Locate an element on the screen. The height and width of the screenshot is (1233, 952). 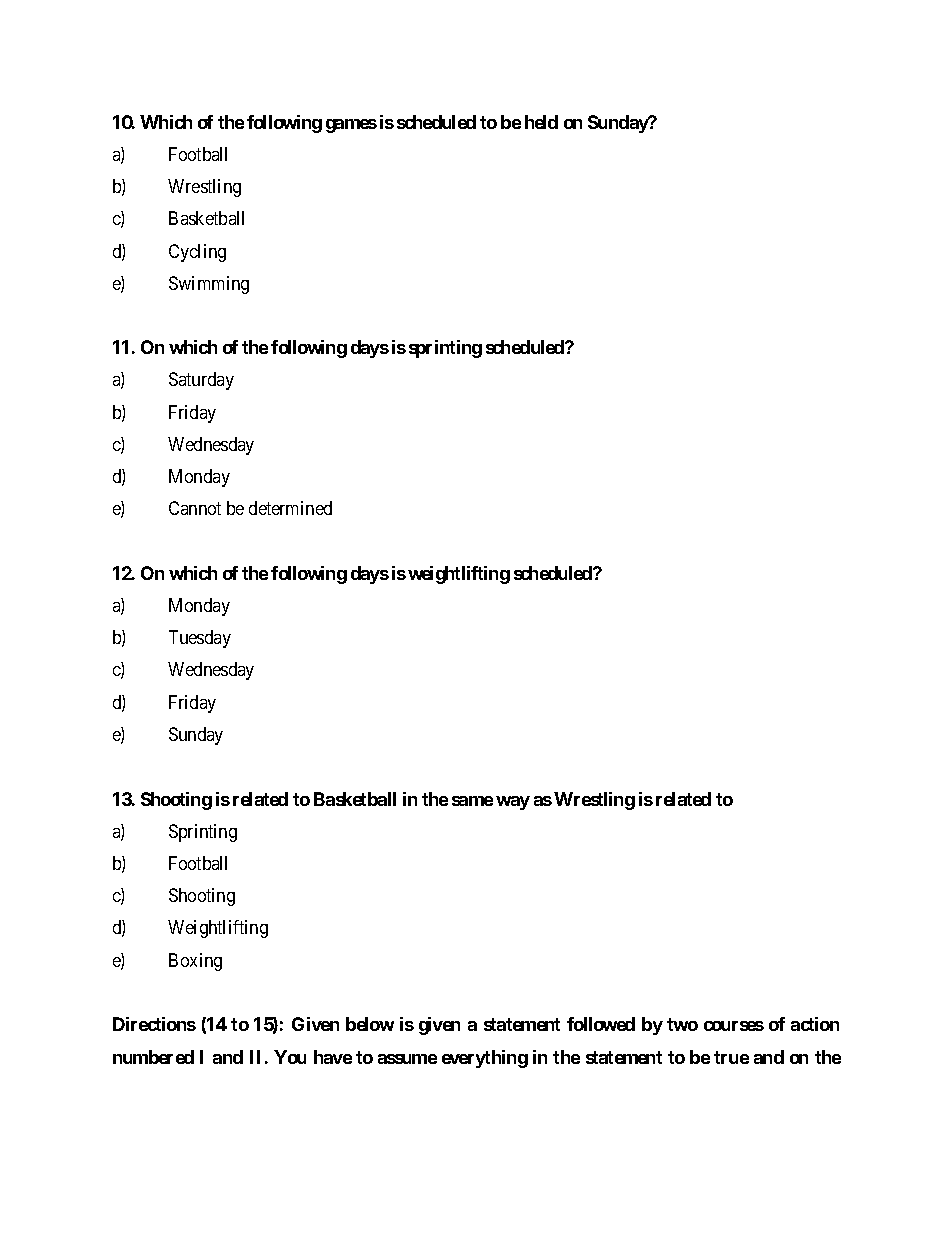
courses is located at coordinates (734, 1026).
